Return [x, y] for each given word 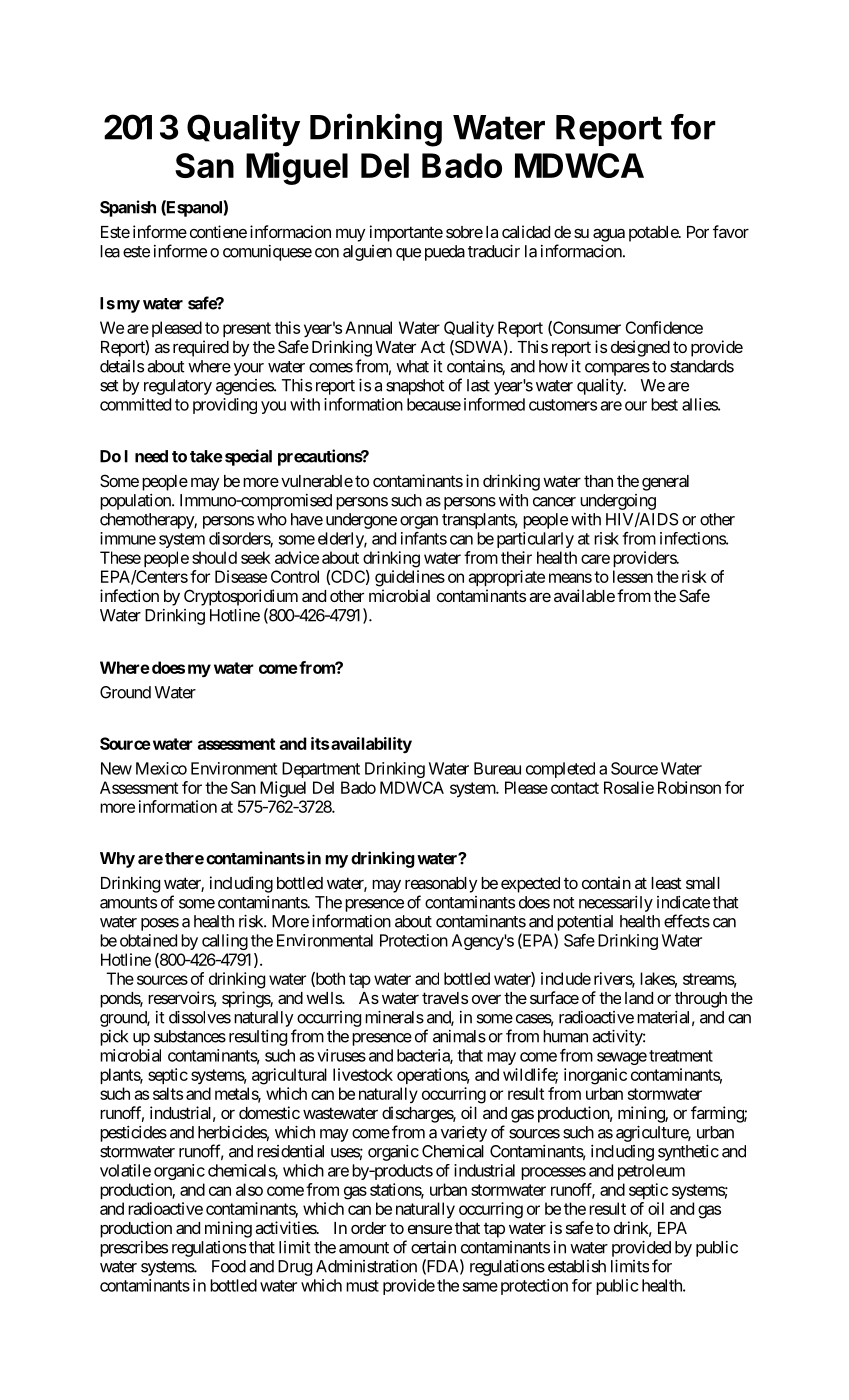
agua [609, 235]
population [136, 502]
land [639, 998]
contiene [218, 231]
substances [190, 1036]
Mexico [161, 768]
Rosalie [629, 787]
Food [229, 1266]
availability [371, 745]
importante [406, 233]
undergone [361, 521]
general [665, 483]
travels [445, 998]
